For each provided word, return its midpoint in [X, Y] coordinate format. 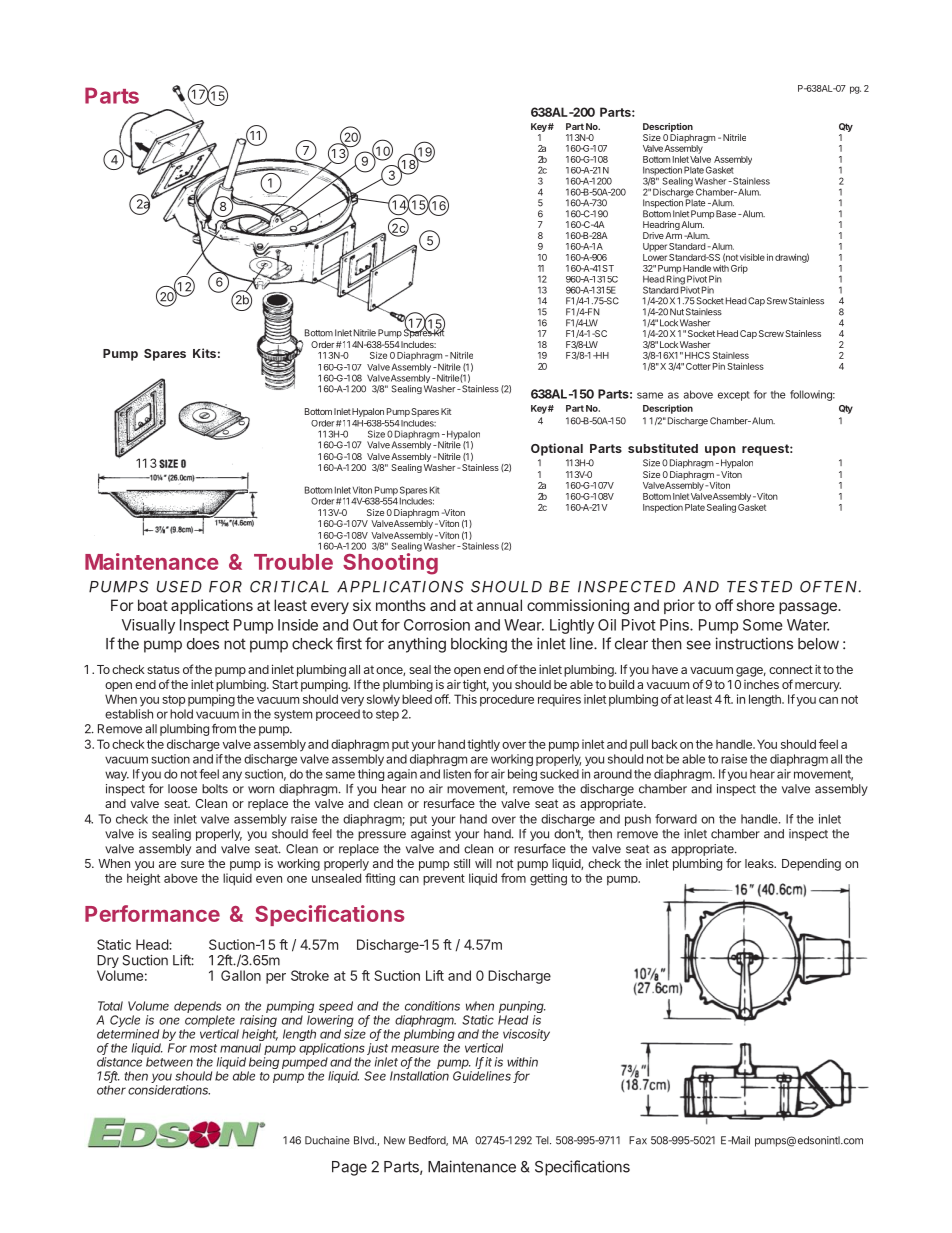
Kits [204, 353]
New [394, 1140]
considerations [169, 1090]
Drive [653, 235]
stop [173, 701]
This [465, 699]
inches [761, 684]
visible [752, 257]
